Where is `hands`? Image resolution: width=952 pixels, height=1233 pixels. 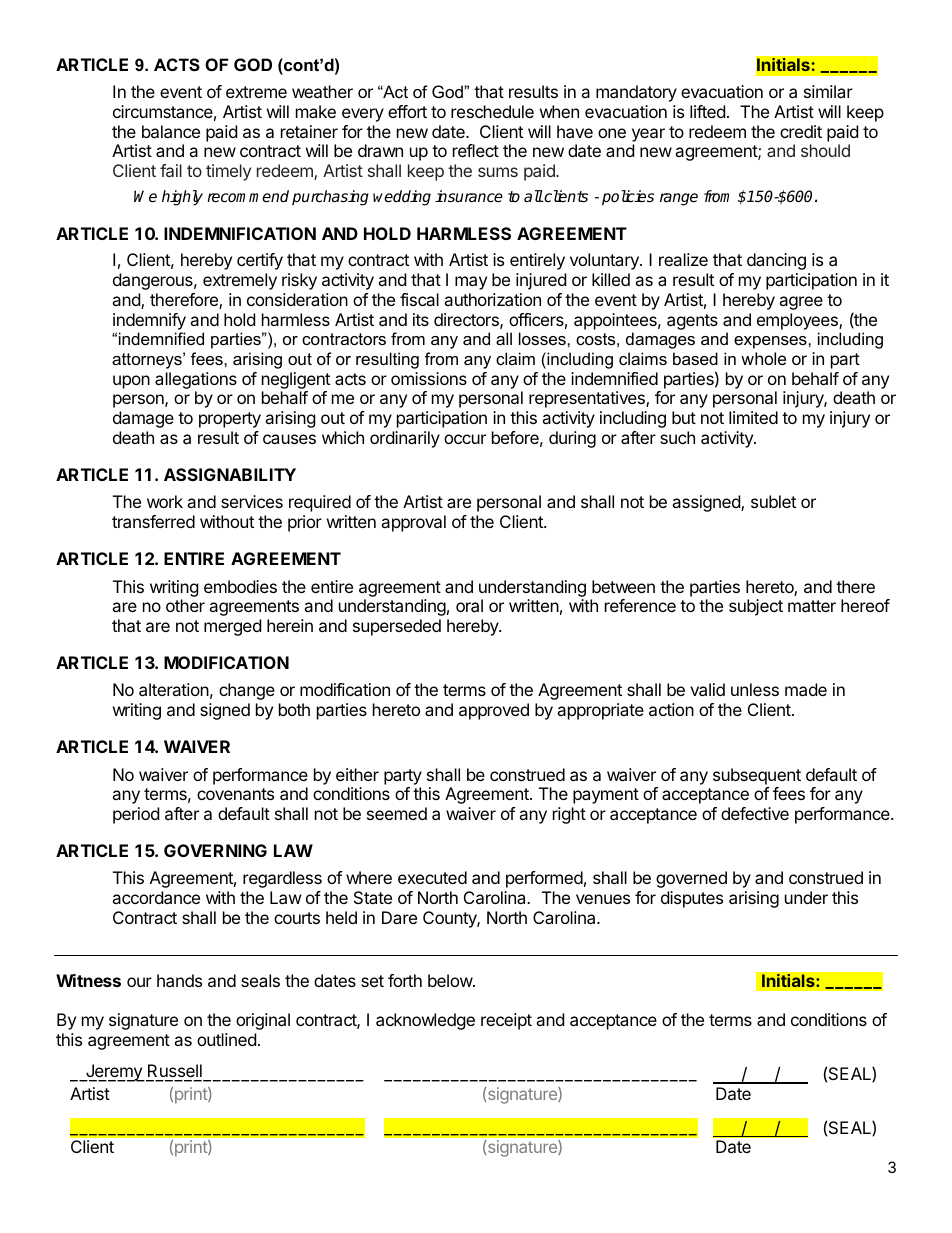 hands is located at coordinates (179, 980).
